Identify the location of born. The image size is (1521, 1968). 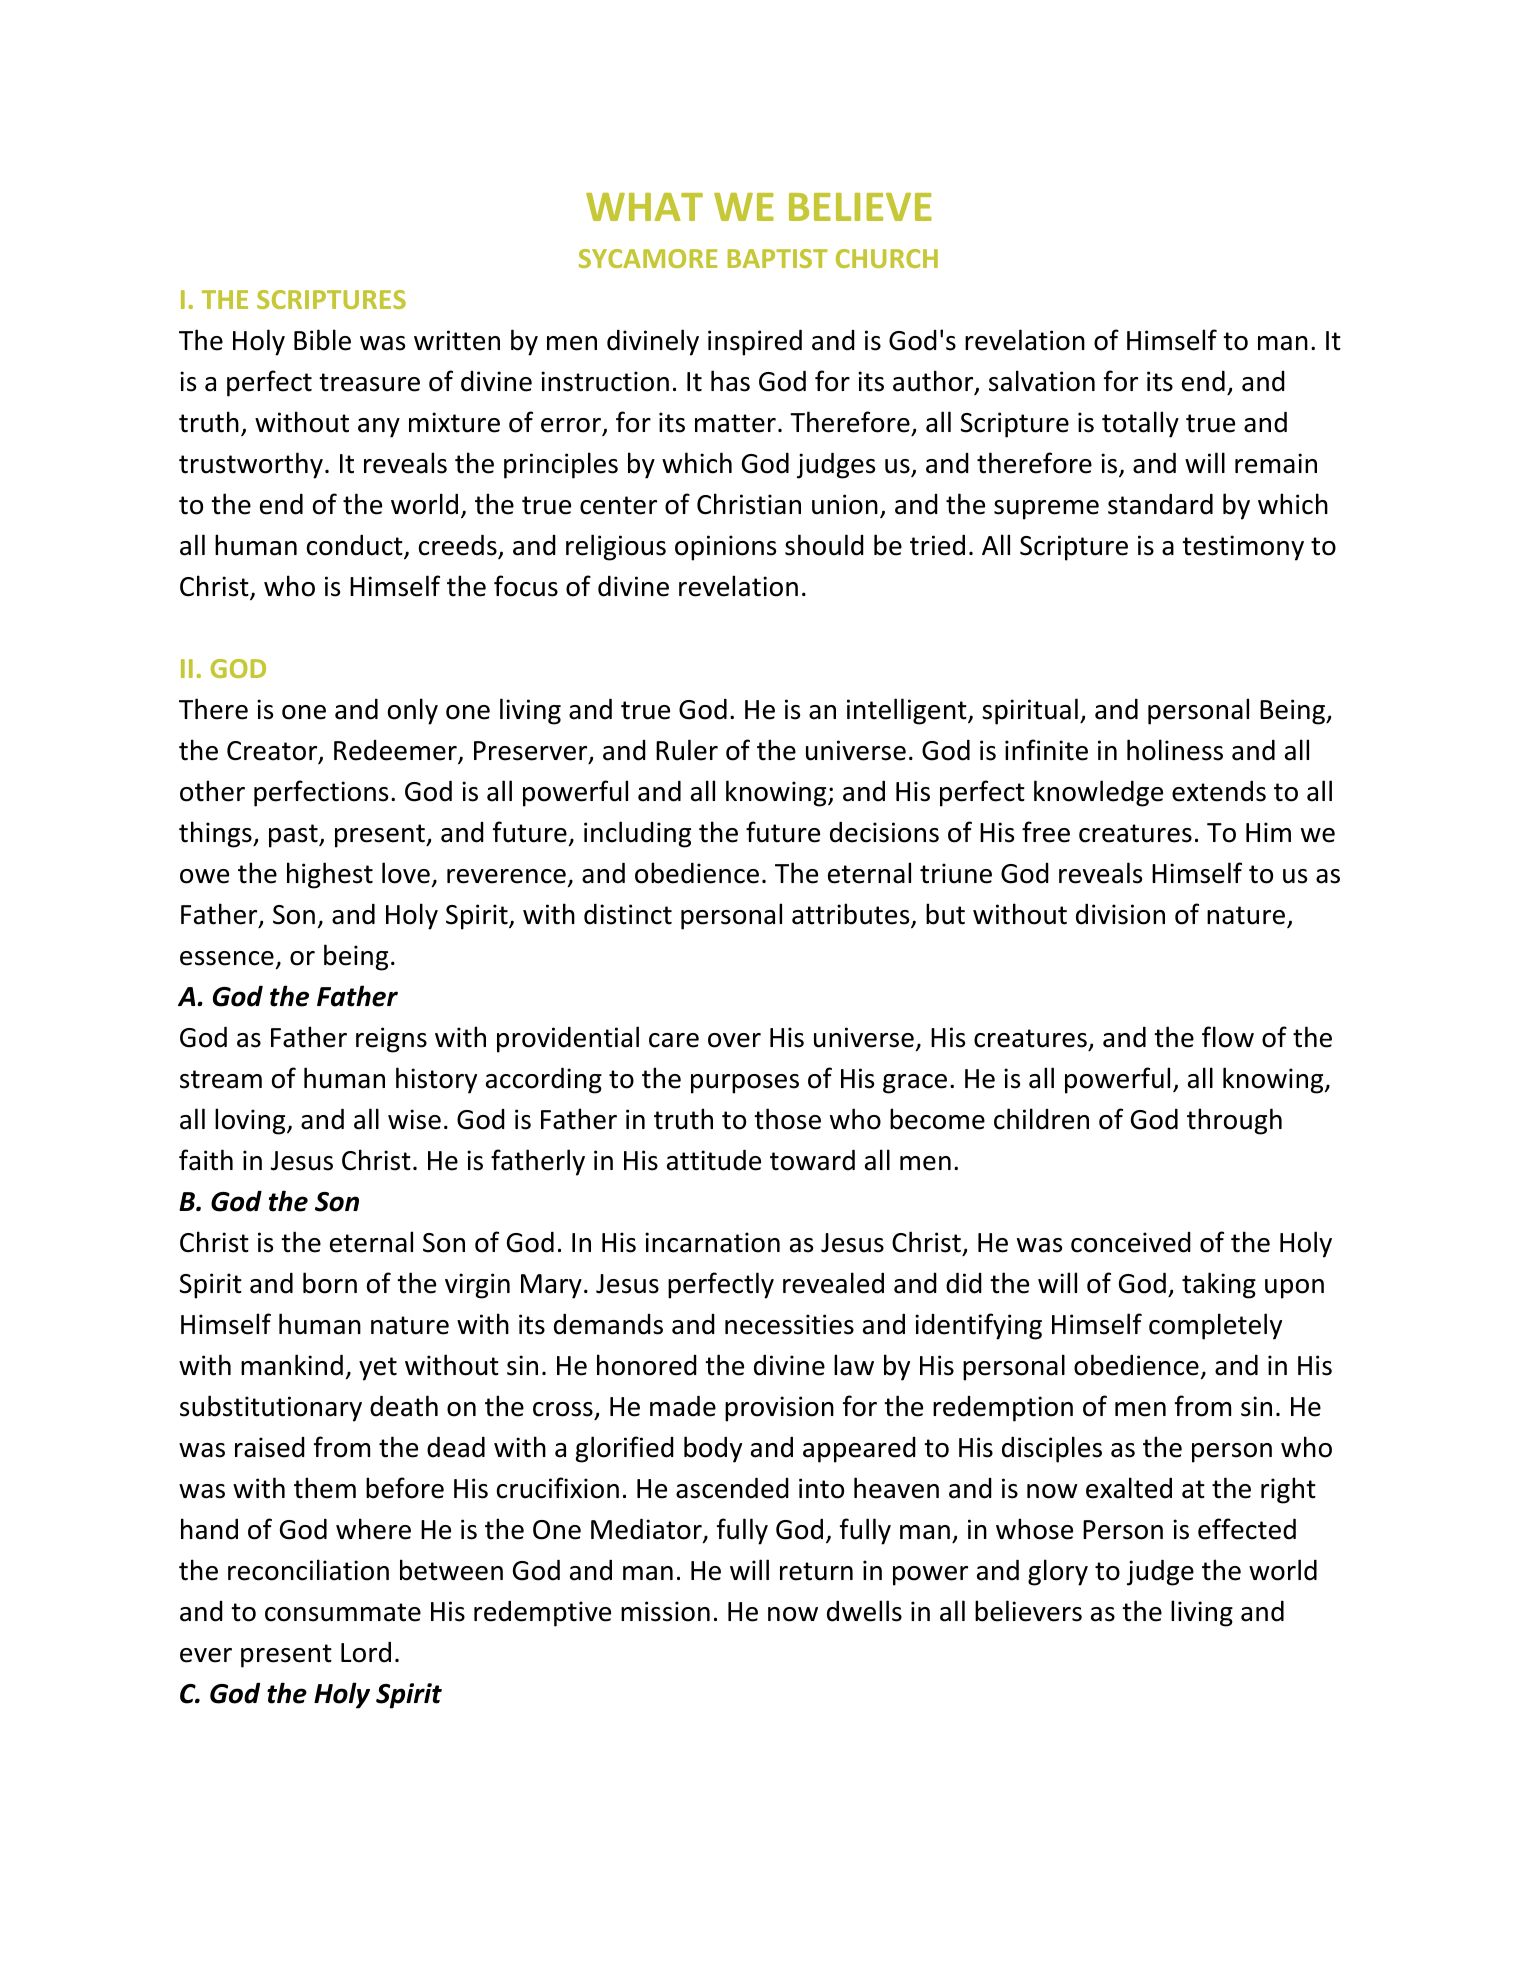
(330, 1283).
